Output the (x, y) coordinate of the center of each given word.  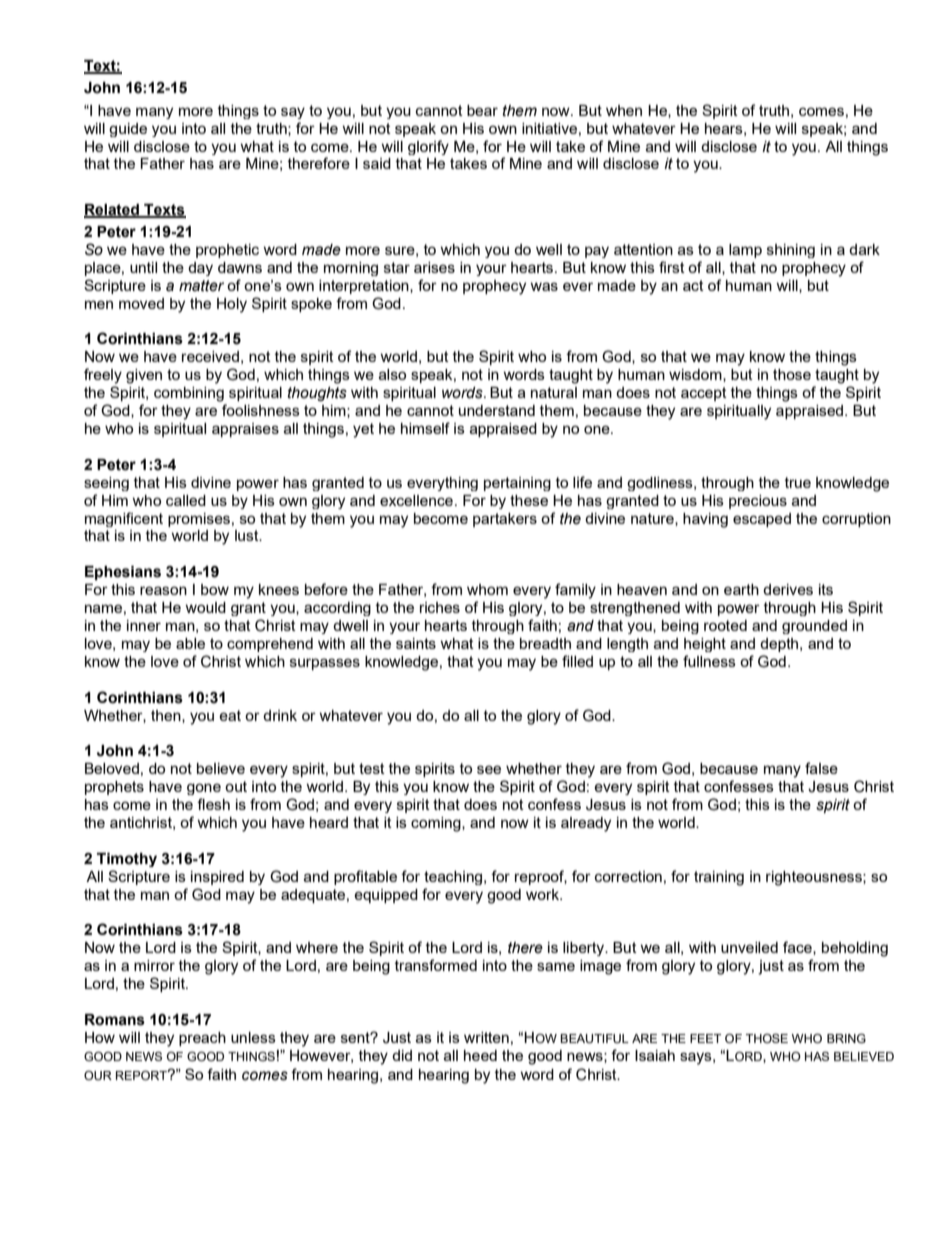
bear (482, 110)
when (624, 110)
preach (202, 1039)
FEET (705, 1038)
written (486, 1037)
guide (128, 130)
